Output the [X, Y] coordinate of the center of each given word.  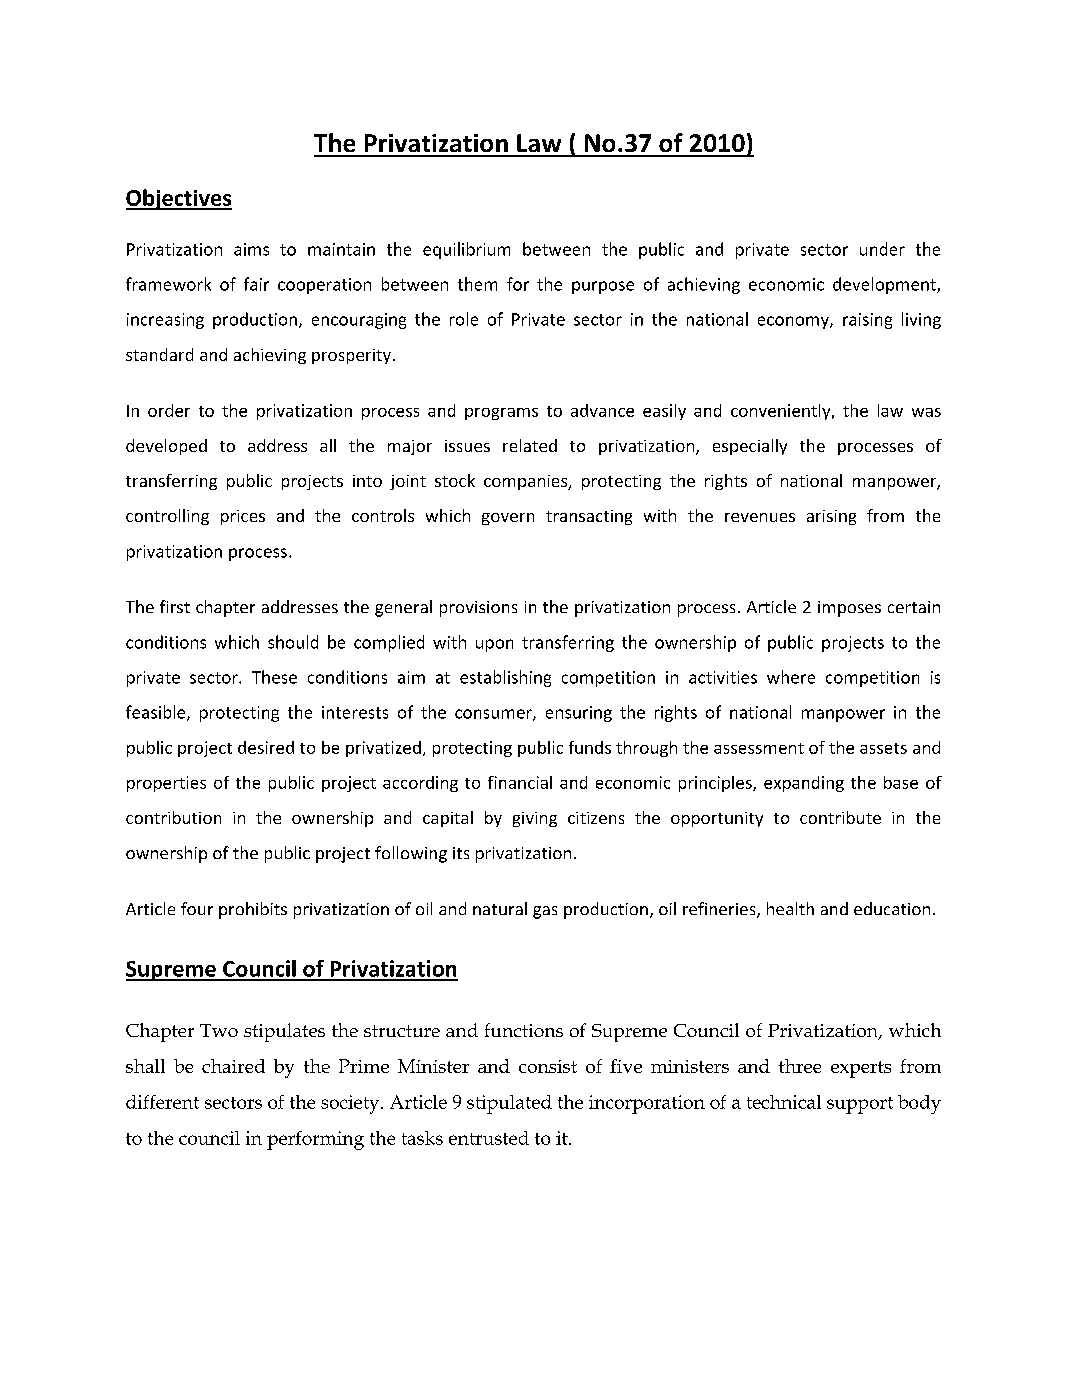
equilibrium [466, 250]
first [175, 606]
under [882, 249]
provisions [478, 609]
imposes [849, 609]
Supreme [172, 971]
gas [545, 912]
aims [251, 249]
